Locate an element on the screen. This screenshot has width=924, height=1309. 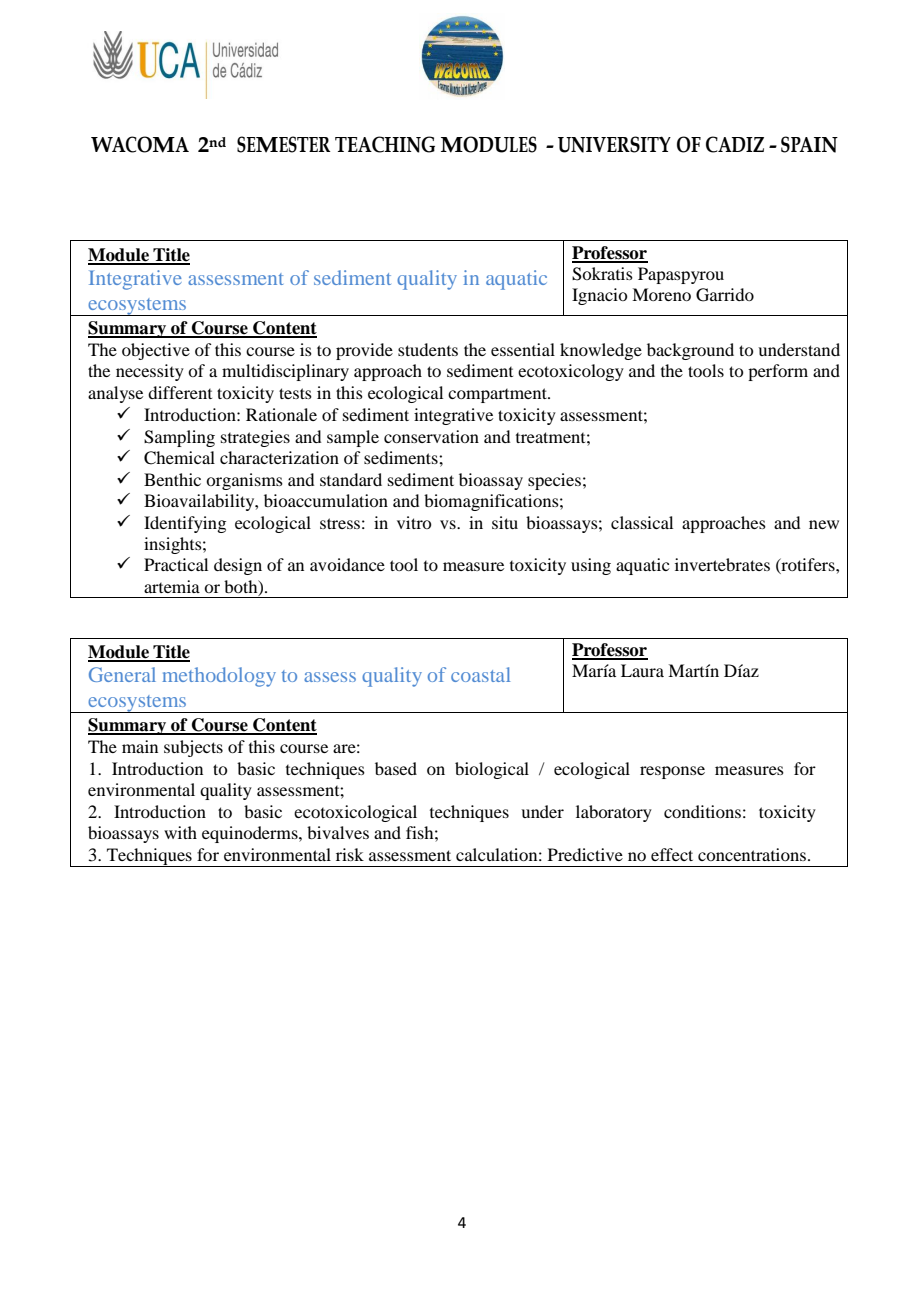
Benthic is located at coordinates (172, 479).
